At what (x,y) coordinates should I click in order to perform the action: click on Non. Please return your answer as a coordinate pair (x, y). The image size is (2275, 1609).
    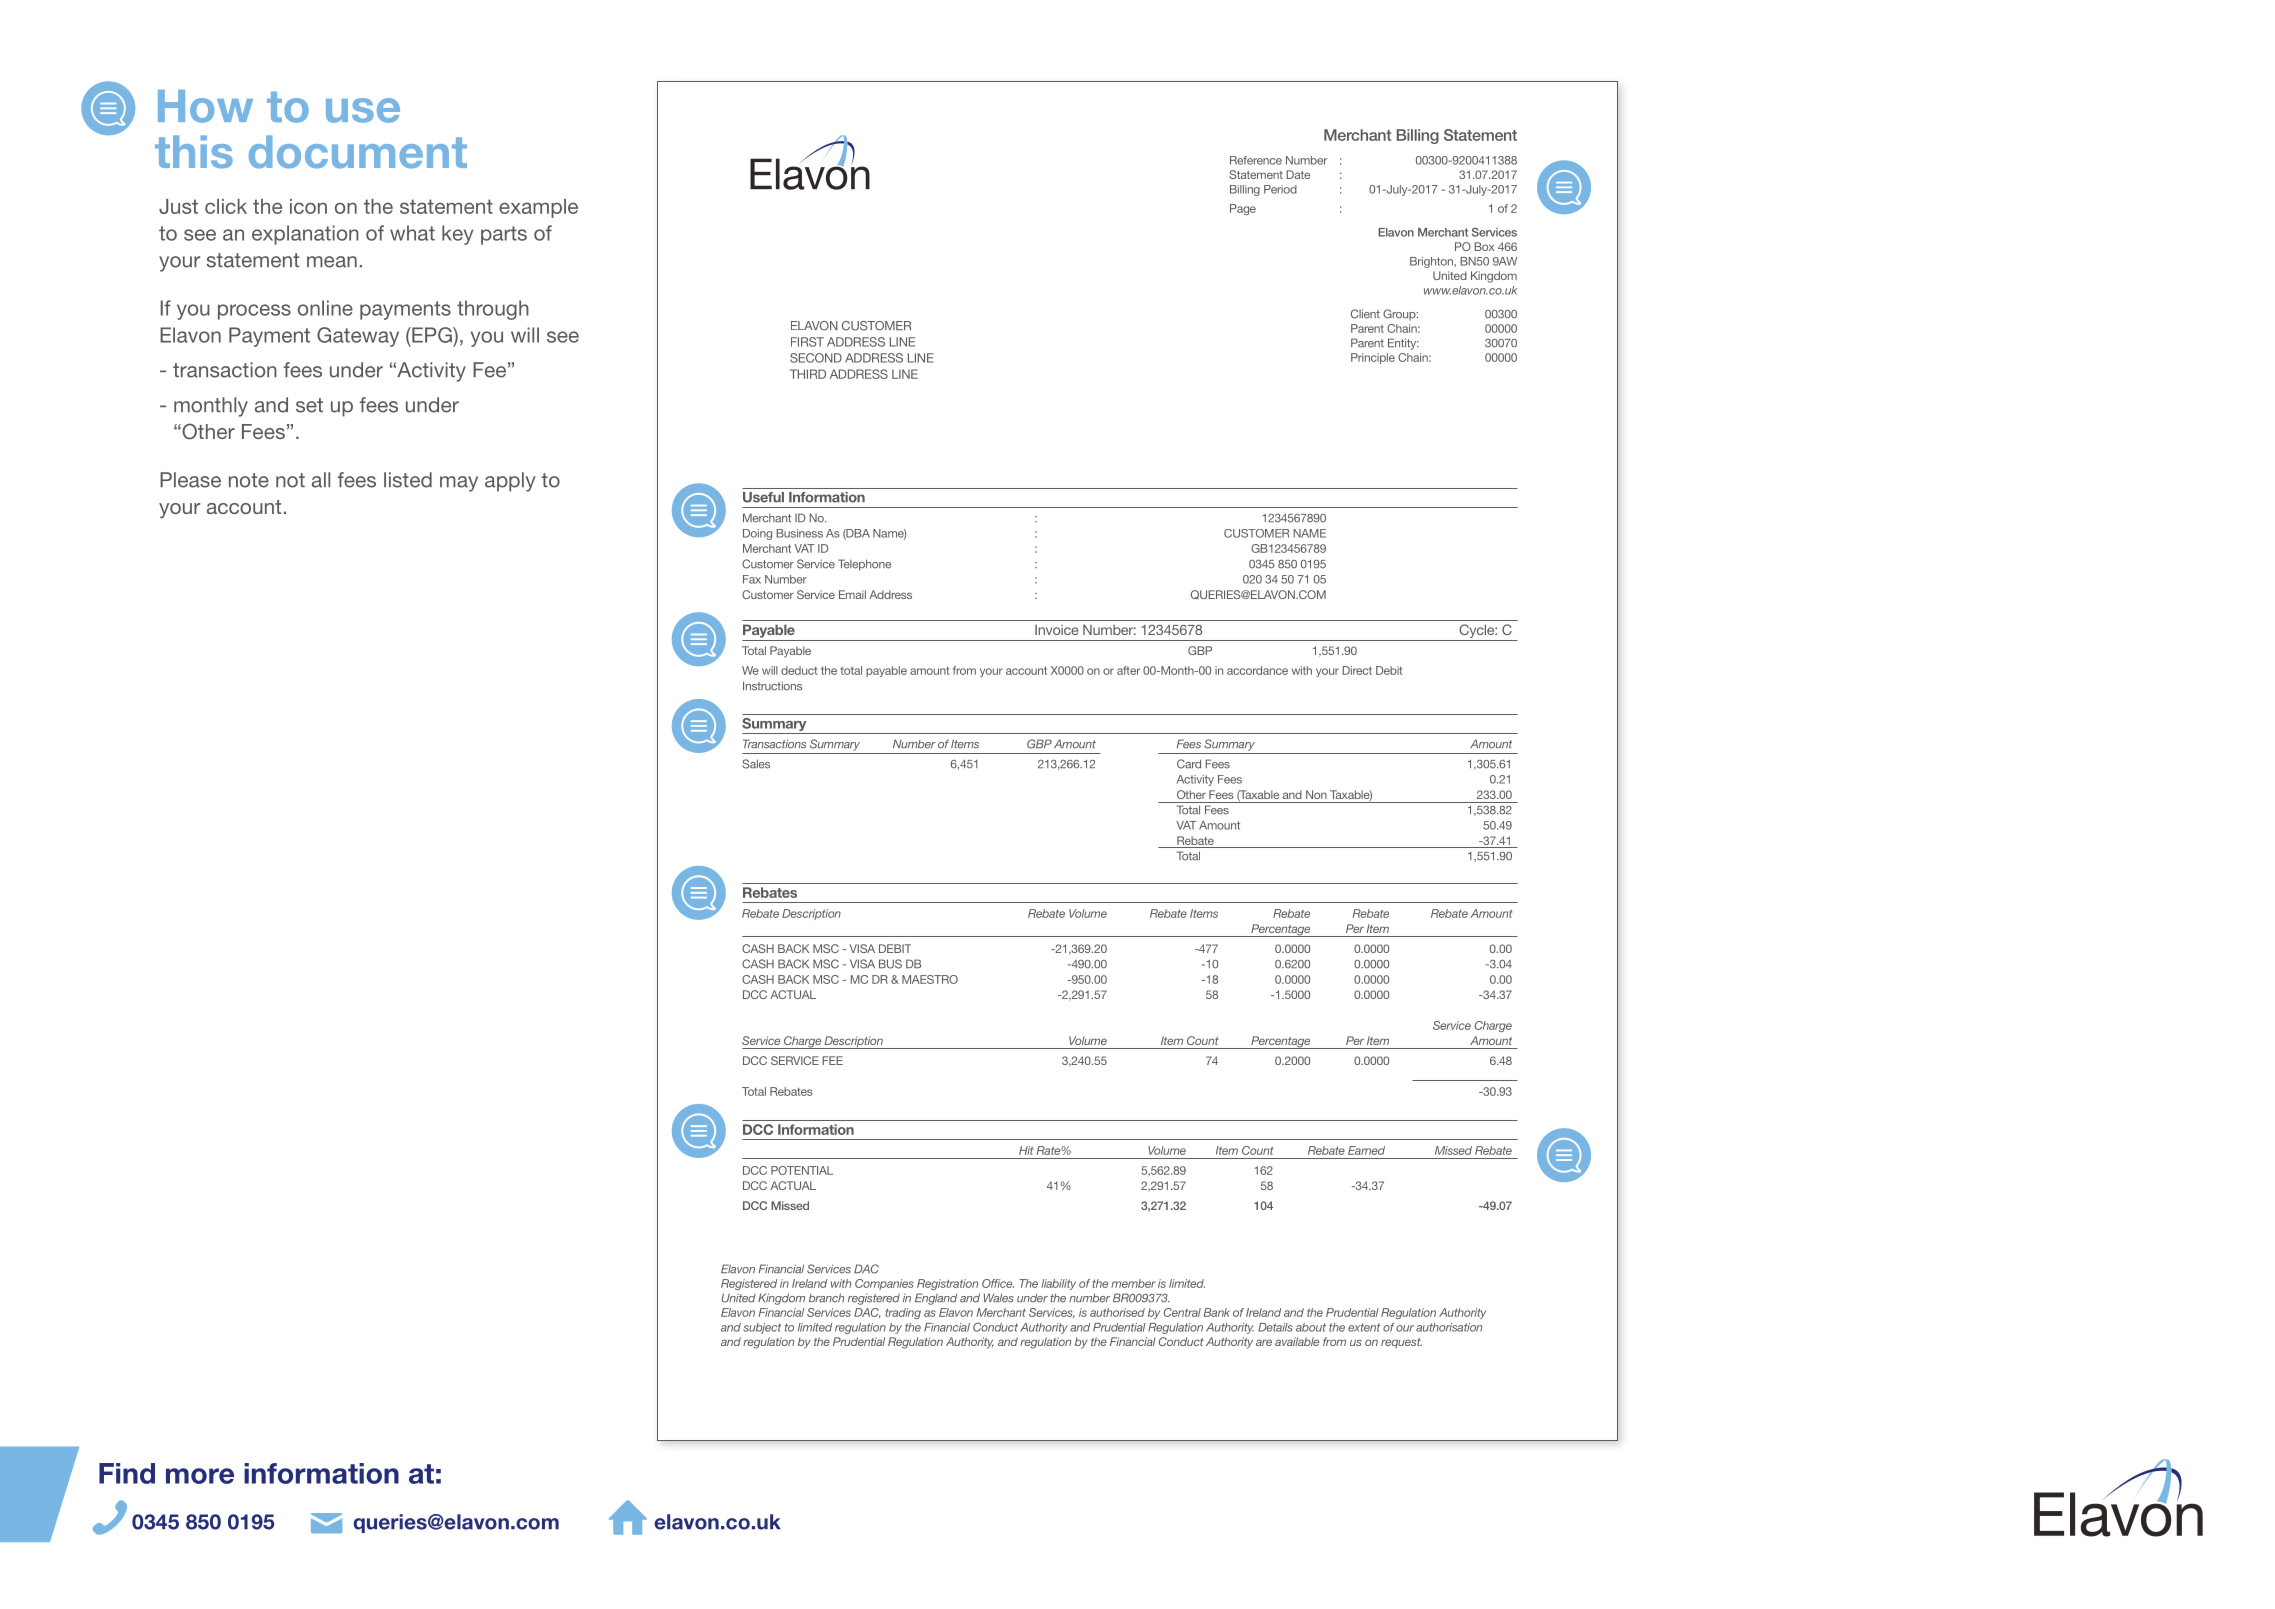
    Looking at the image, I should click on (1316, 794).
